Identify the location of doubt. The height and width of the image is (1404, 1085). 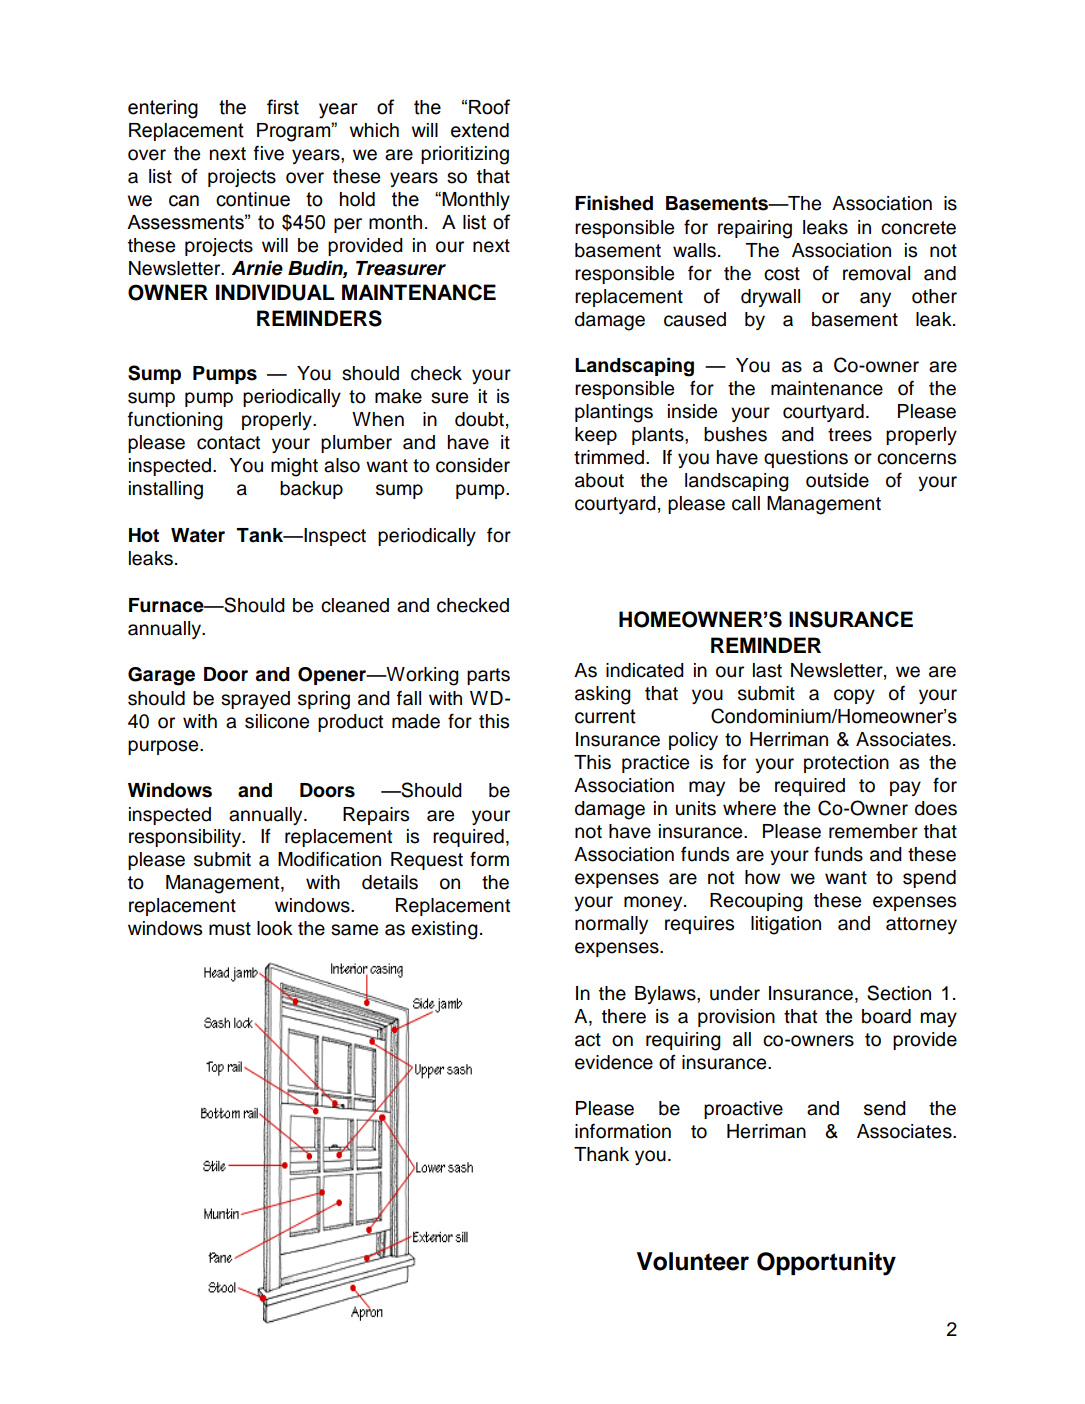
(479, 419).
